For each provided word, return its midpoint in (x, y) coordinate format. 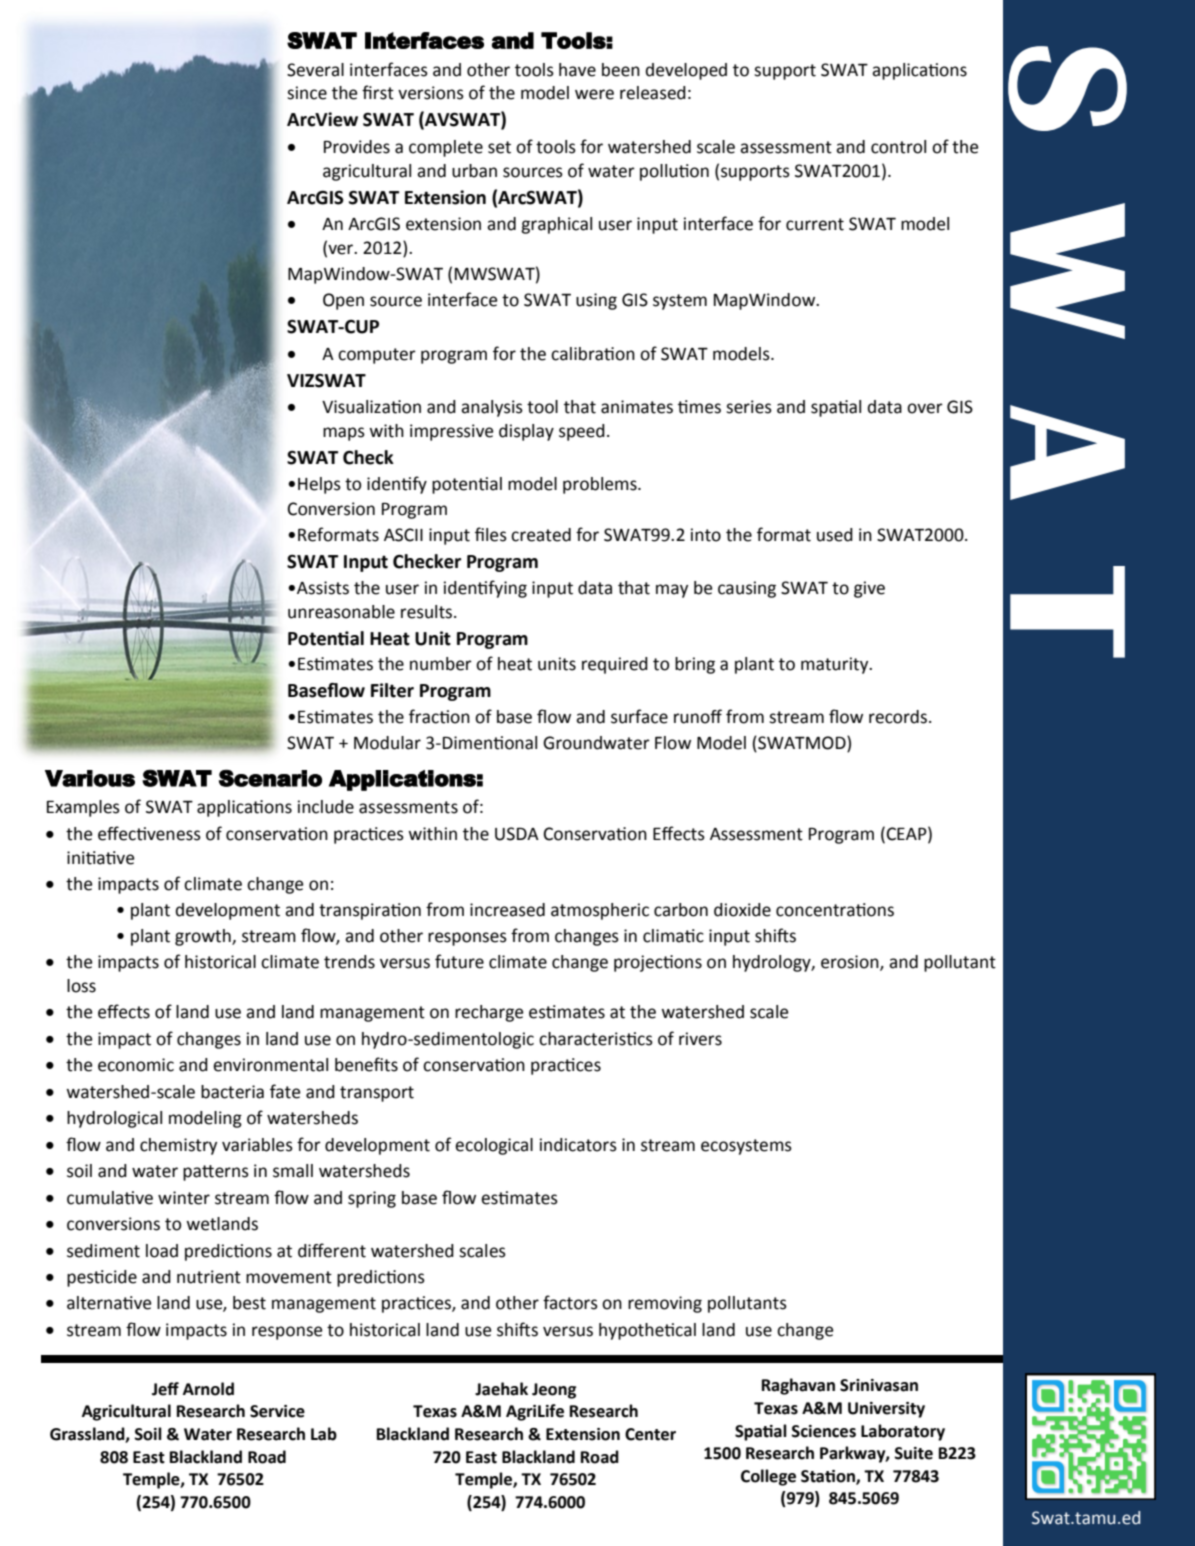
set (499, 147)
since (307, 93)
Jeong (554, 1391)
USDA (517, 834)
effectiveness (149, 833)
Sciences (823, 1431)
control (898, 147)
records (899, 717)
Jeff (165, 1389)
